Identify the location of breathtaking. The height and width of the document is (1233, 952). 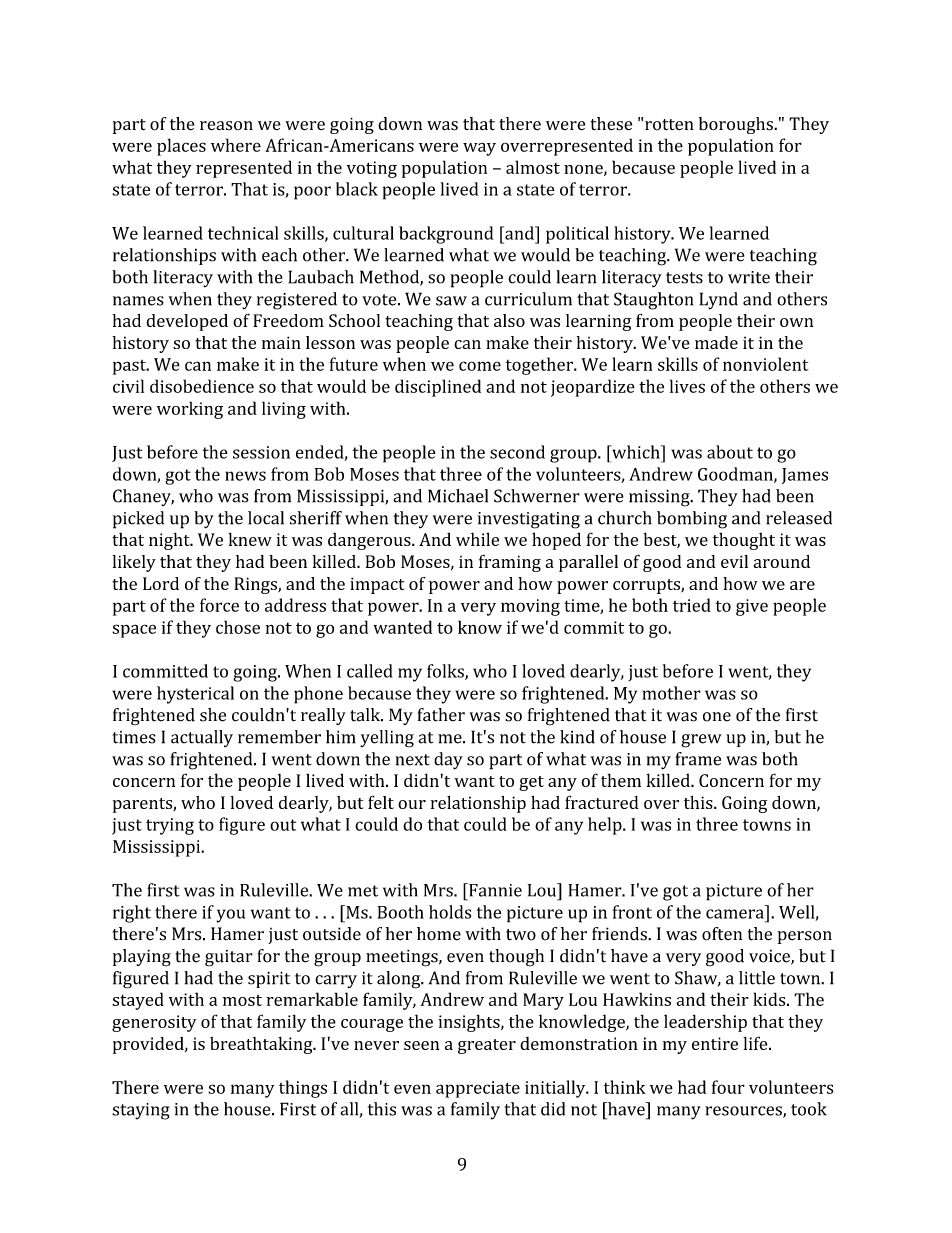
(262, 1045).
